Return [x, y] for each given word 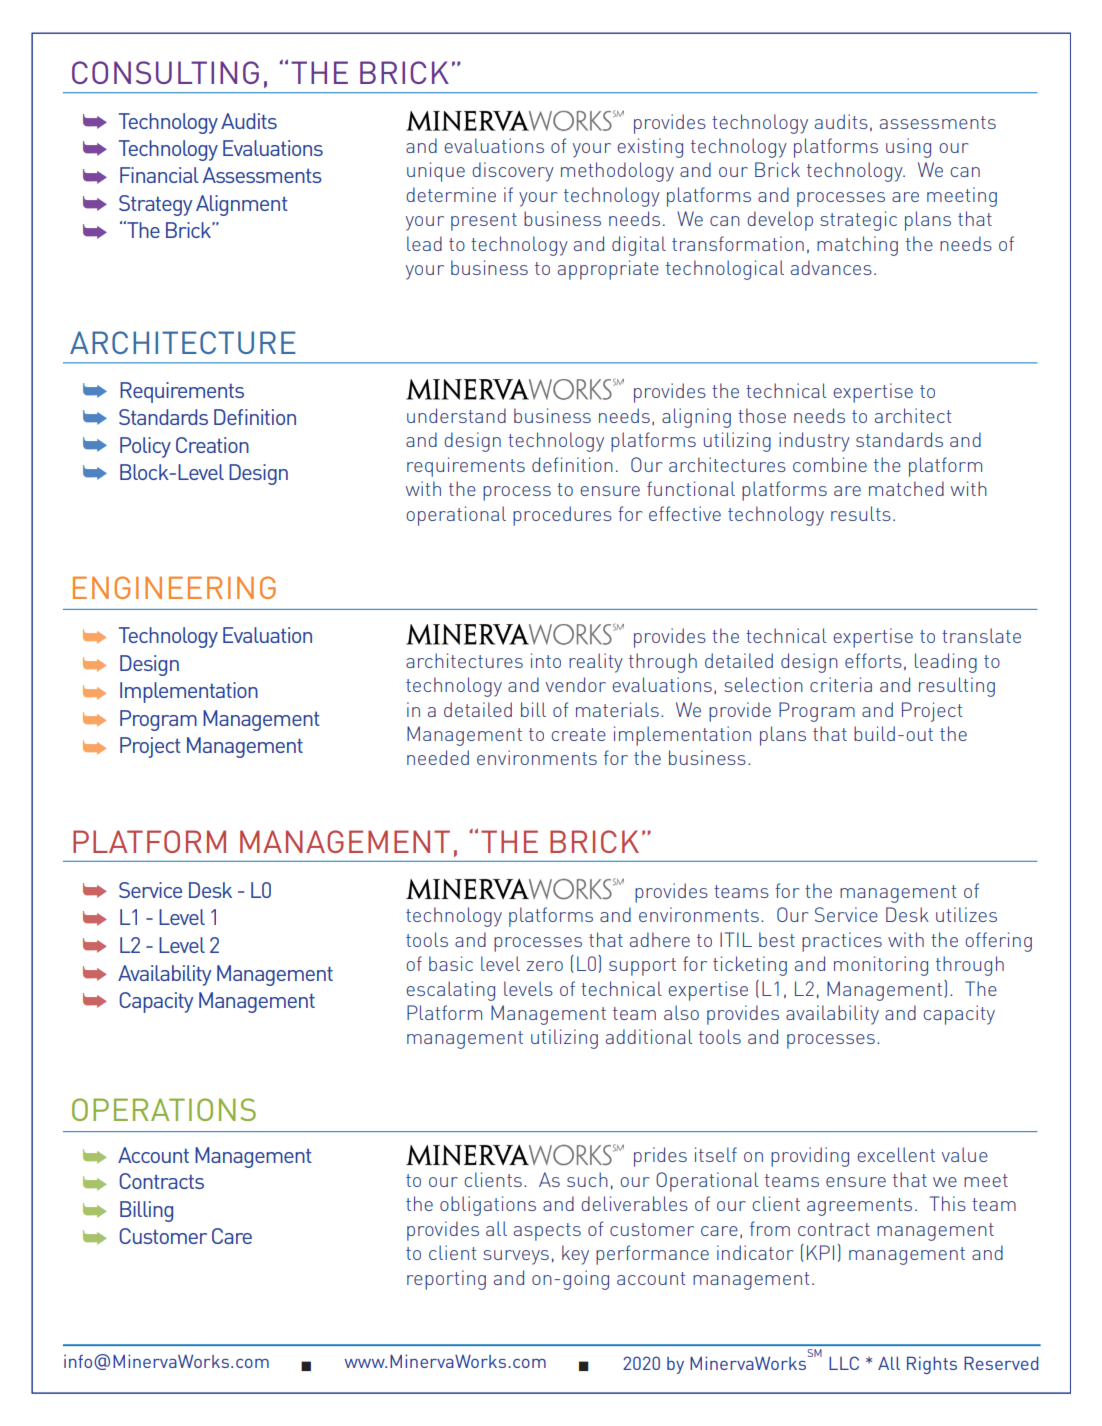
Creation [212, 445]
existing [650, 148]
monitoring [881, 966]
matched [906, 488]
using [908, 148]
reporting [446, 1280]
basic [451, 963]
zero [544, 966]
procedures [562, 516]
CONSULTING [165, 72]
